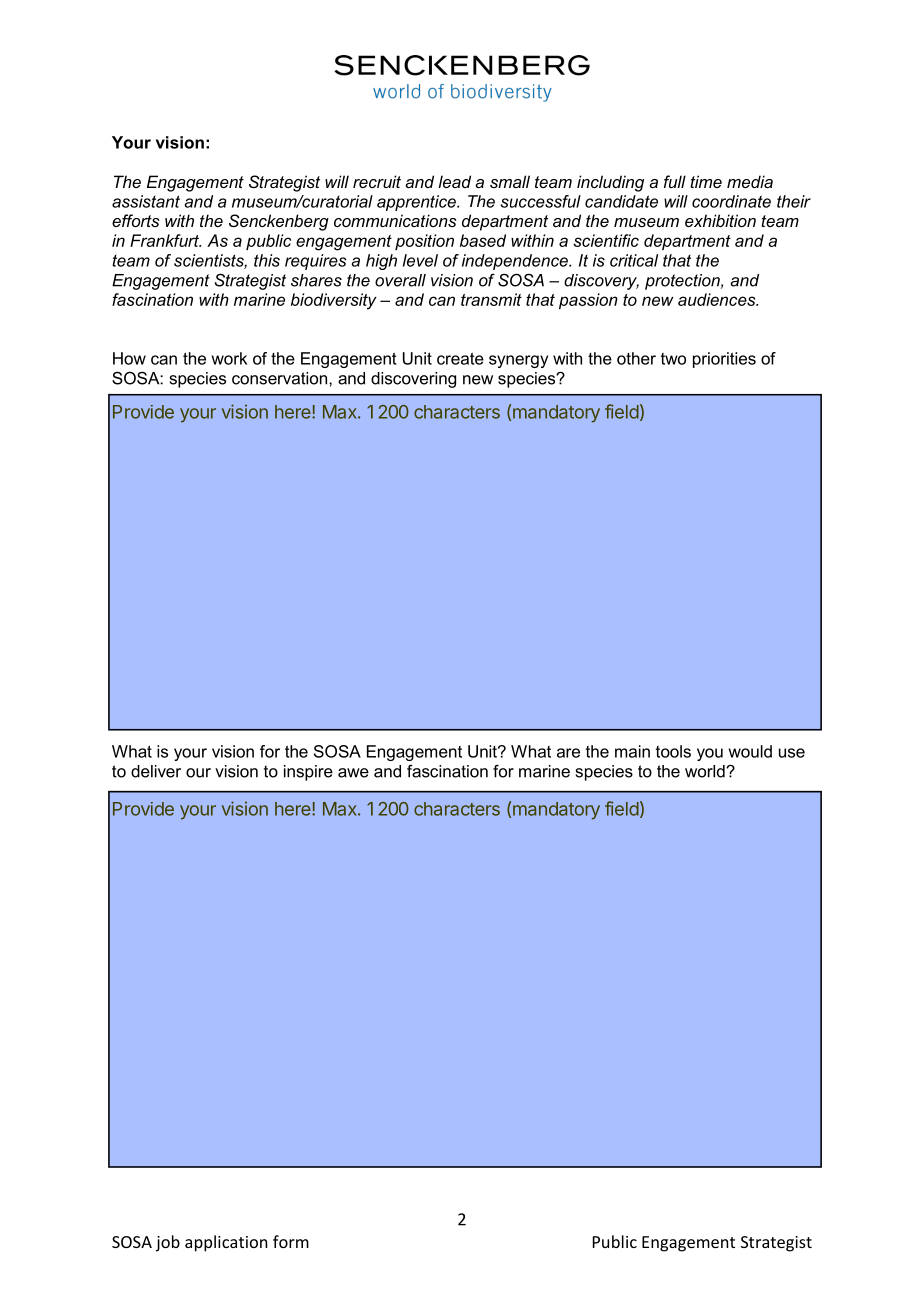 This screenshot has height=1308, width=924. Describe the element at coordinates (483, 240) in the screenshot. I see `based` at that location.
